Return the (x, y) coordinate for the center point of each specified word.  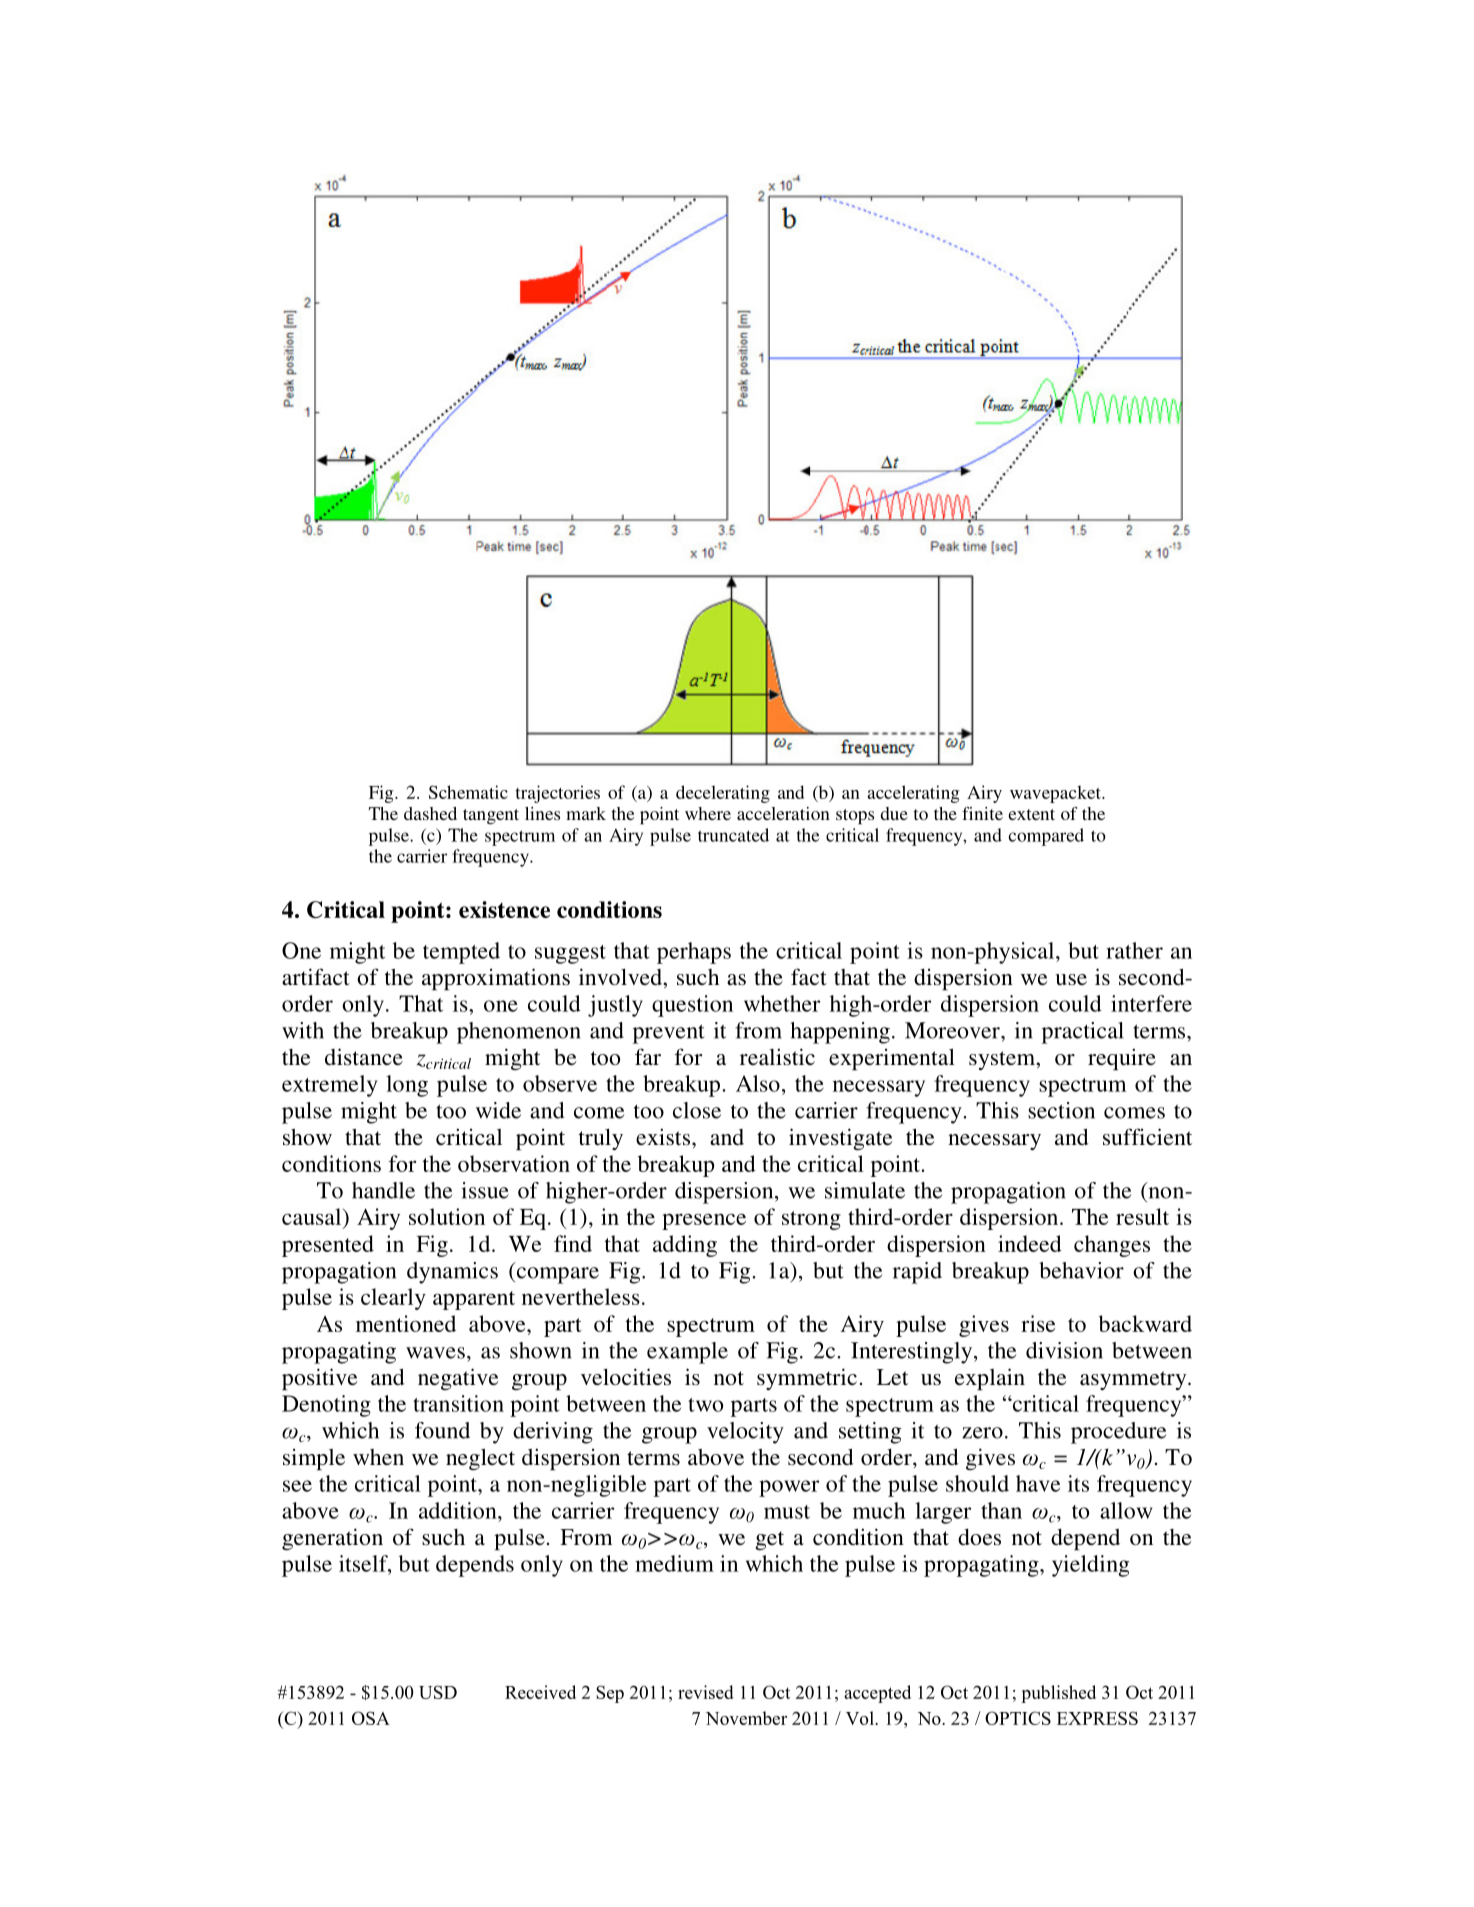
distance (364, 1056)
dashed (430, 813)
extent (1031, 814)
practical (1083, 1033)
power (789, 1488)
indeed (1030, 1243)
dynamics (452, 1273)
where (708, 813)
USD (438, 1692)
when (378, 1457)
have (1038, 1483)
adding (685, 1246)
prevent (669, 1034)
